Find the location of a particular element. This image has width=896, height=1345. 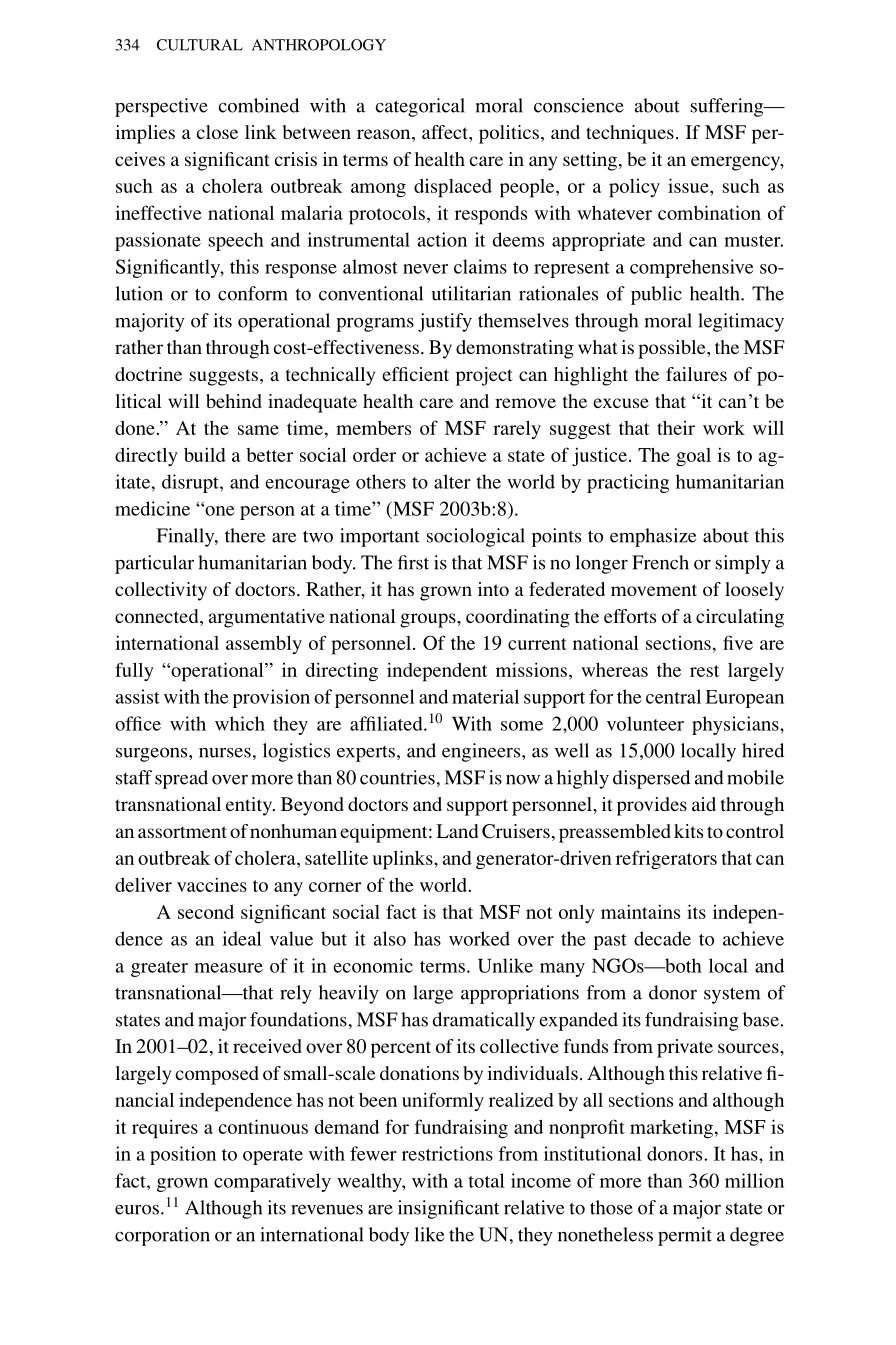

measure is located at coordinates (228, 968).
